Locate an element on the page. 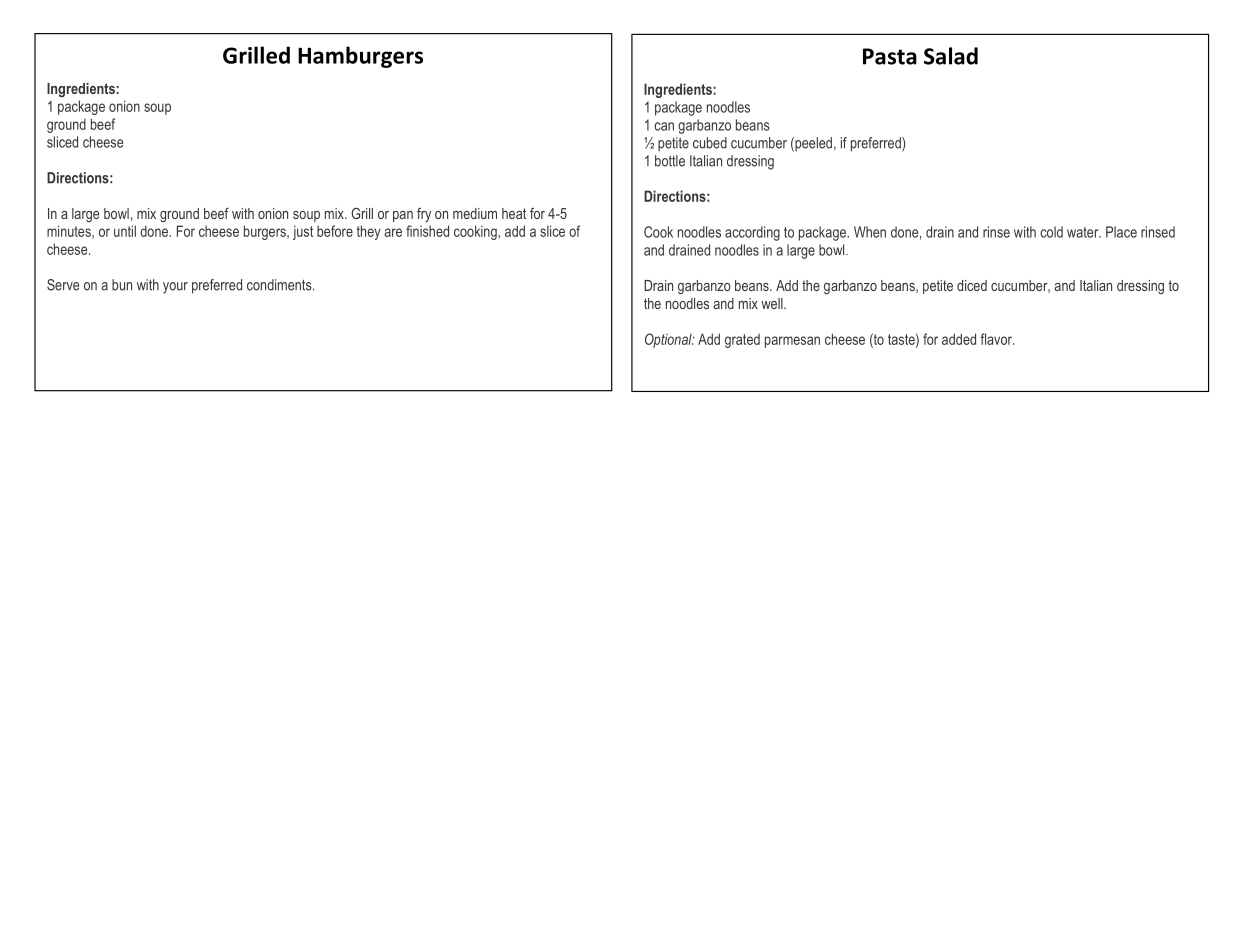 The image size is (1233, 952). can is located at coordinates (664, 126).
